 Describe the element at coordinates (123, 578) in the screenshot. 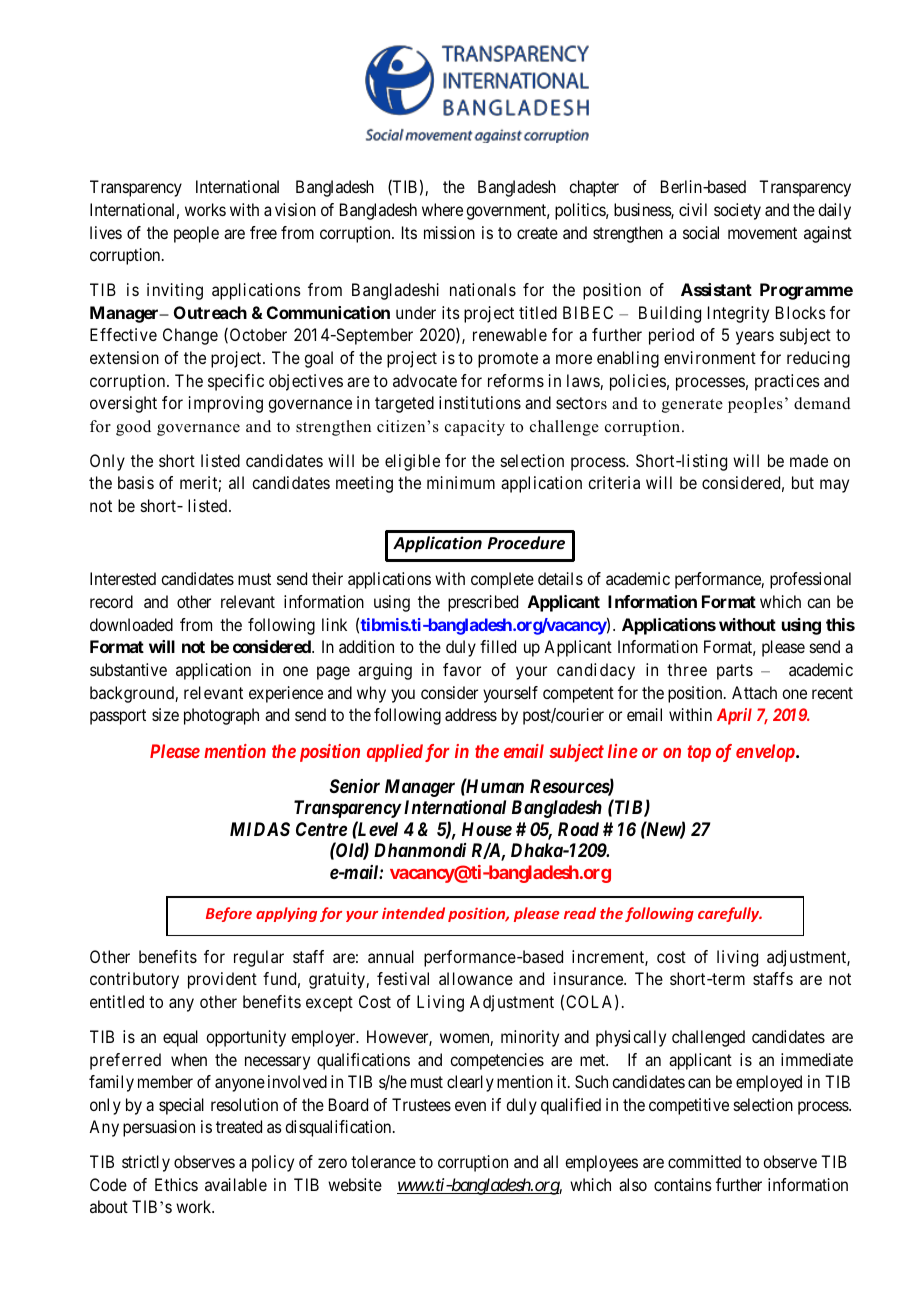

I see `Interested` at that location.
